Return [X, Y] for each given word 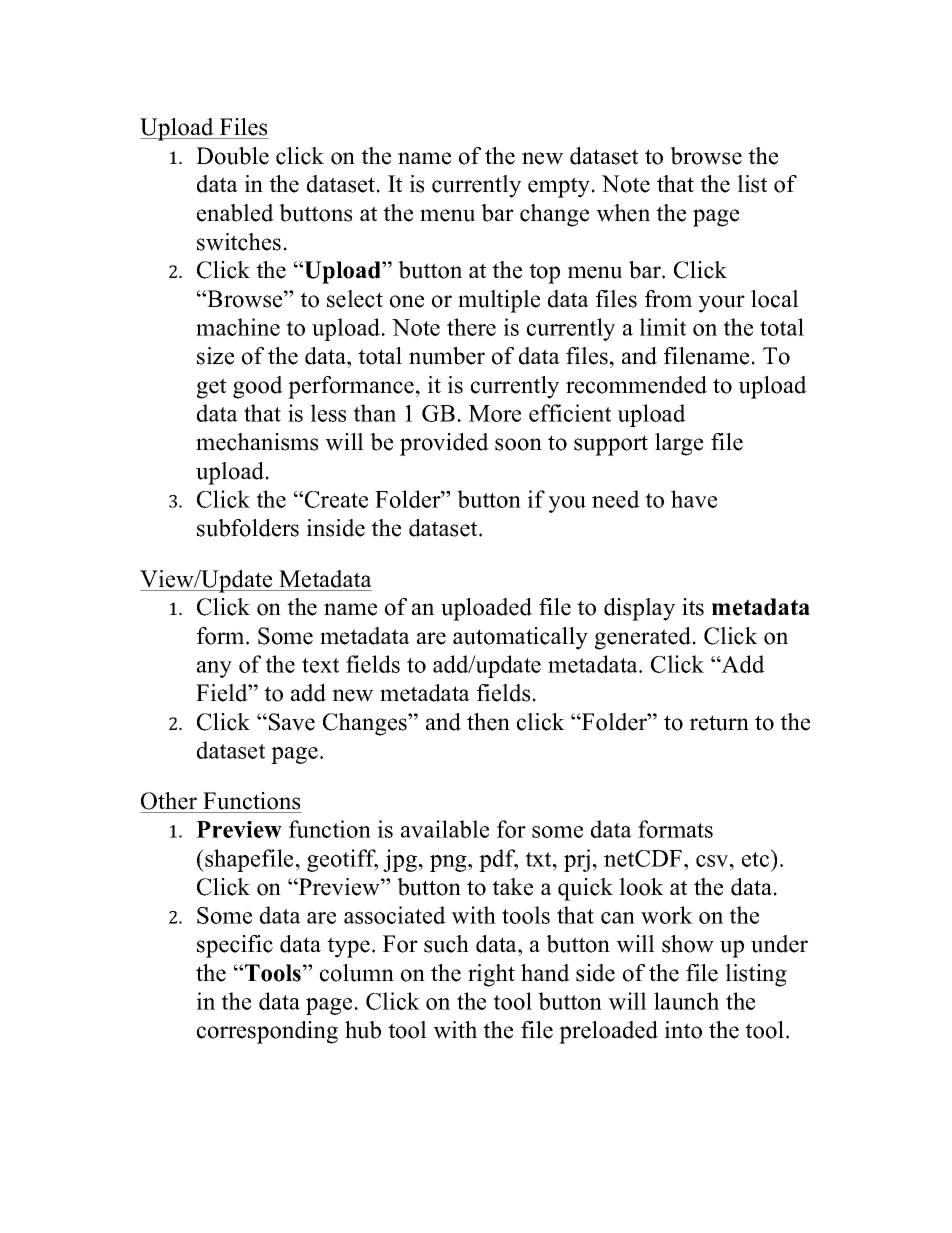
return [719, 723]
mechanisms [257, 442]
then [488, 722]
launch [686, 1001]
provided [444, 444]
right [491, 975]
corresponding [267, 1032]
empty [559, 187]
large [679, 444]
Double [232, 156]
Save [292, 722]
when [623, 213]
